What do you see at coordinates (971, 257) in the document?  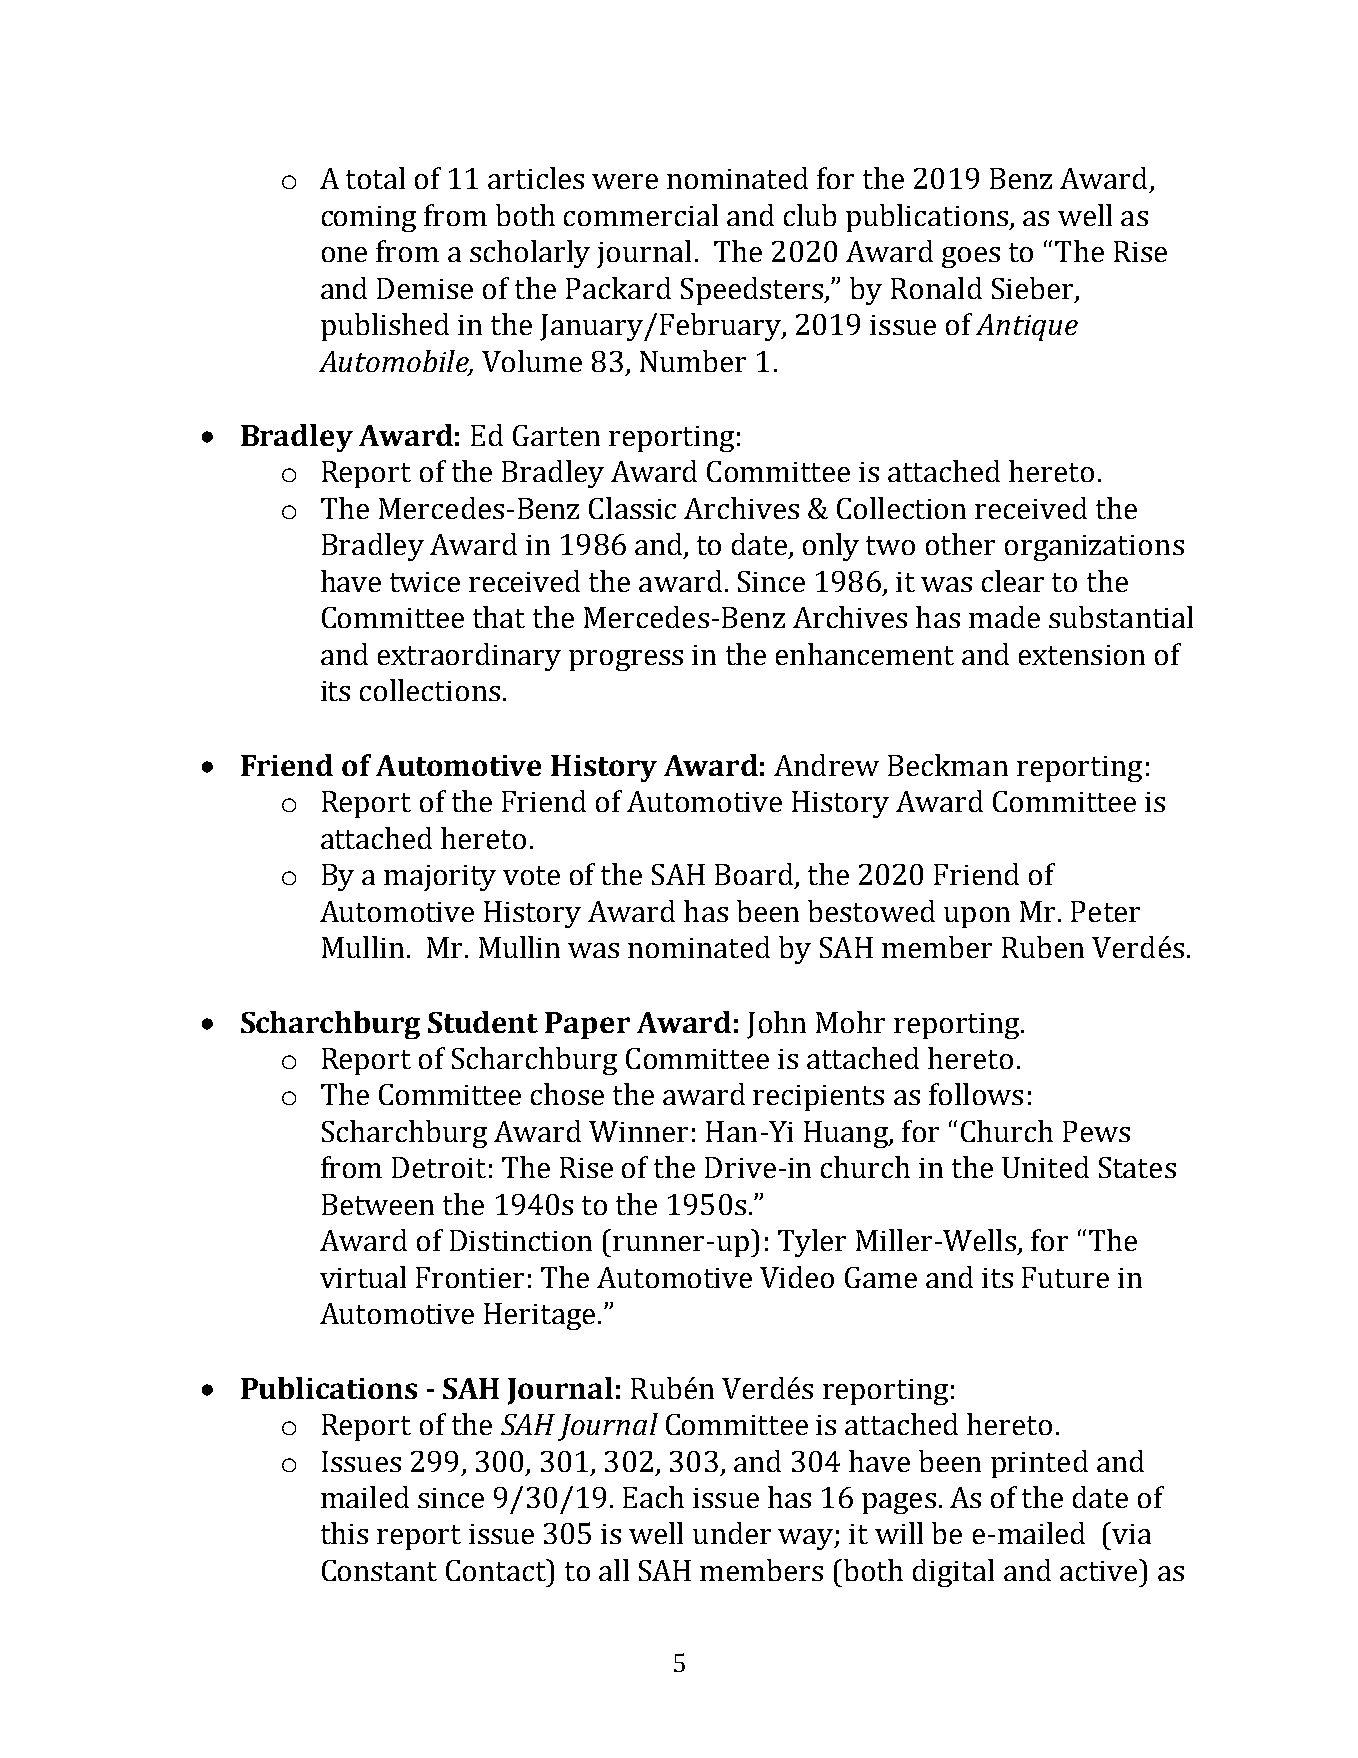 I see `goes` at bounding box center [971, 257].
